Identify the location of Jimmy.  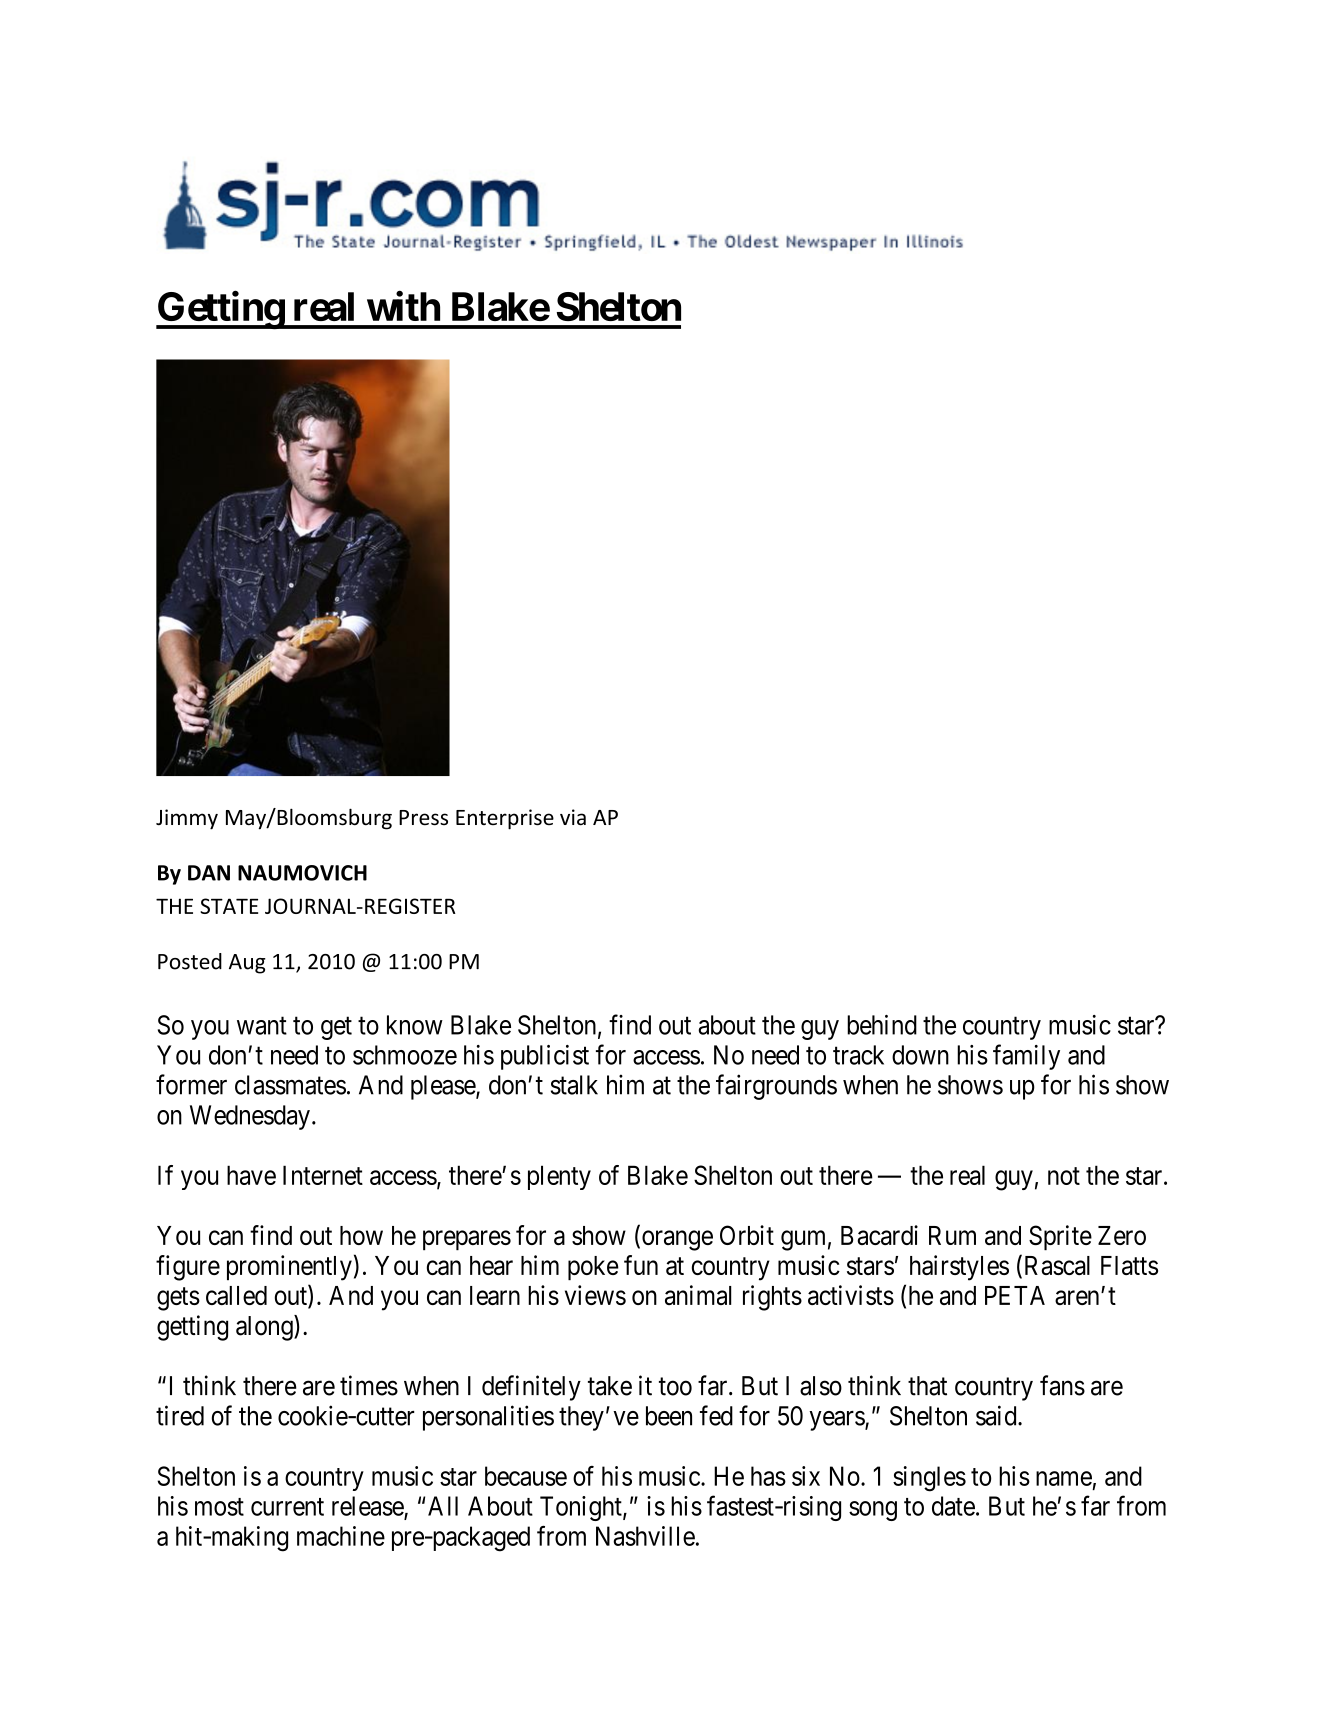
(187, 819).
